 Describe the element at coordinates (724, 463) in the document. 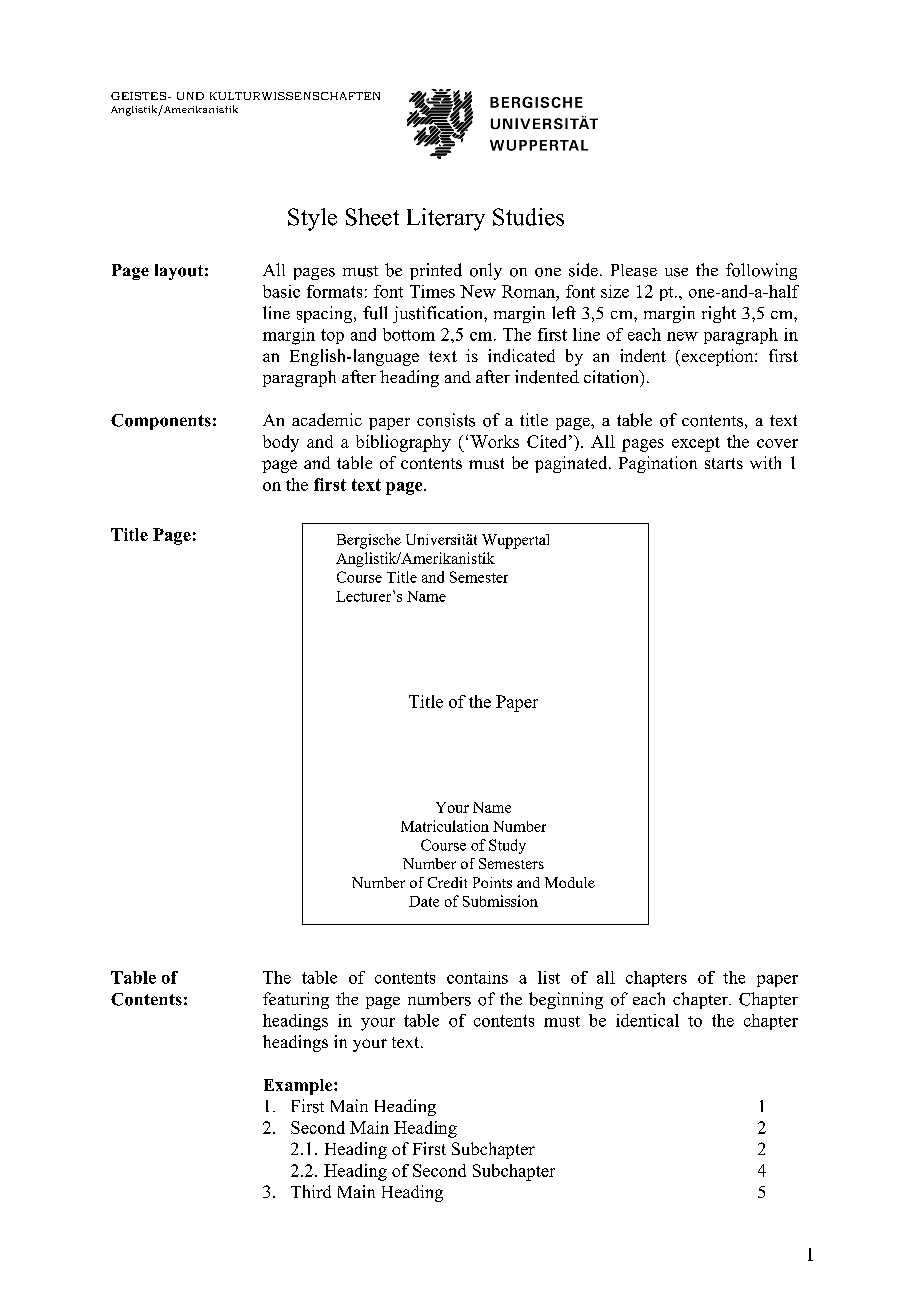

I see `starts` at that location.
